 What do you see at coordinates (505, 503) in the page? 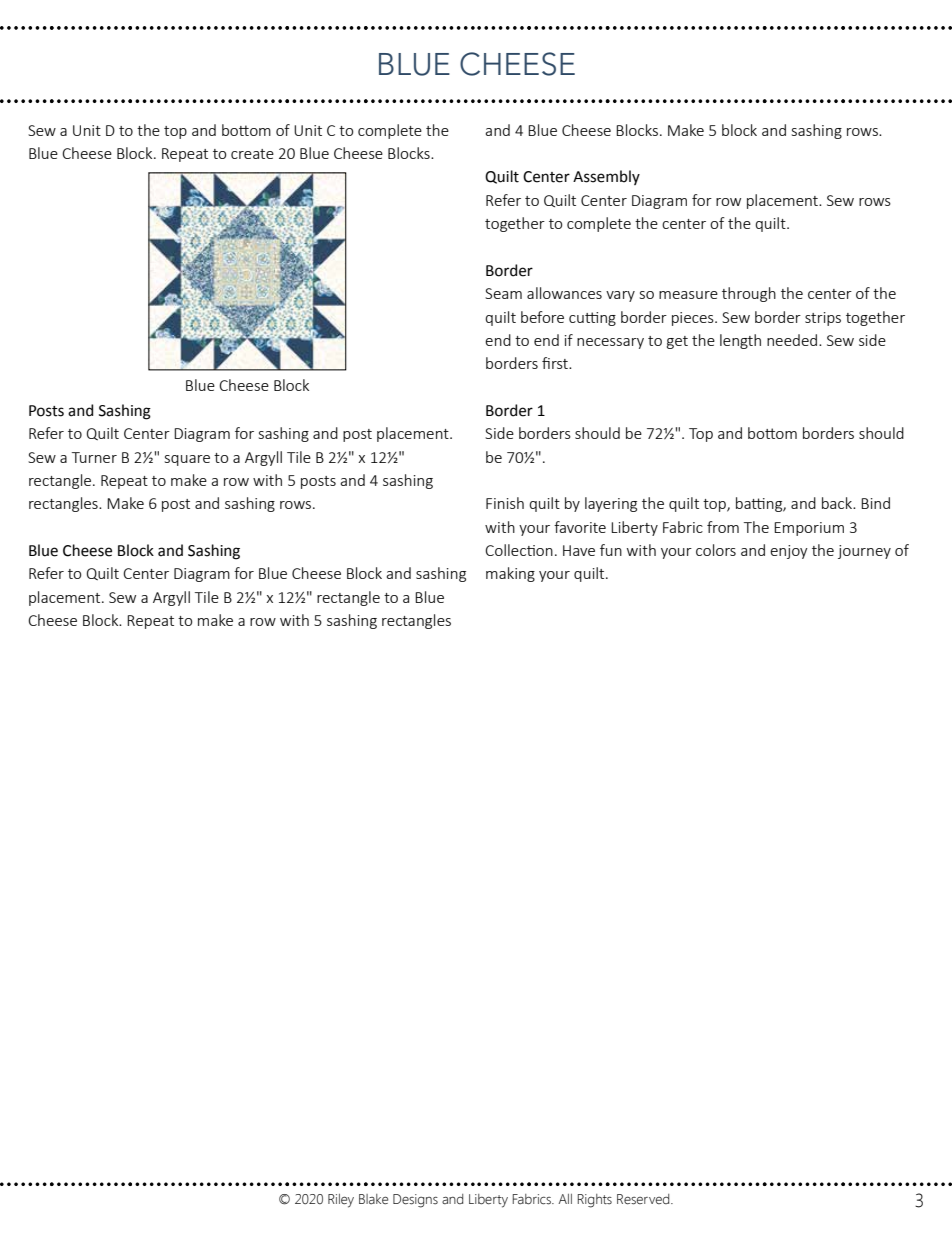
I see `Finish` at bounding box center [505, 503].
